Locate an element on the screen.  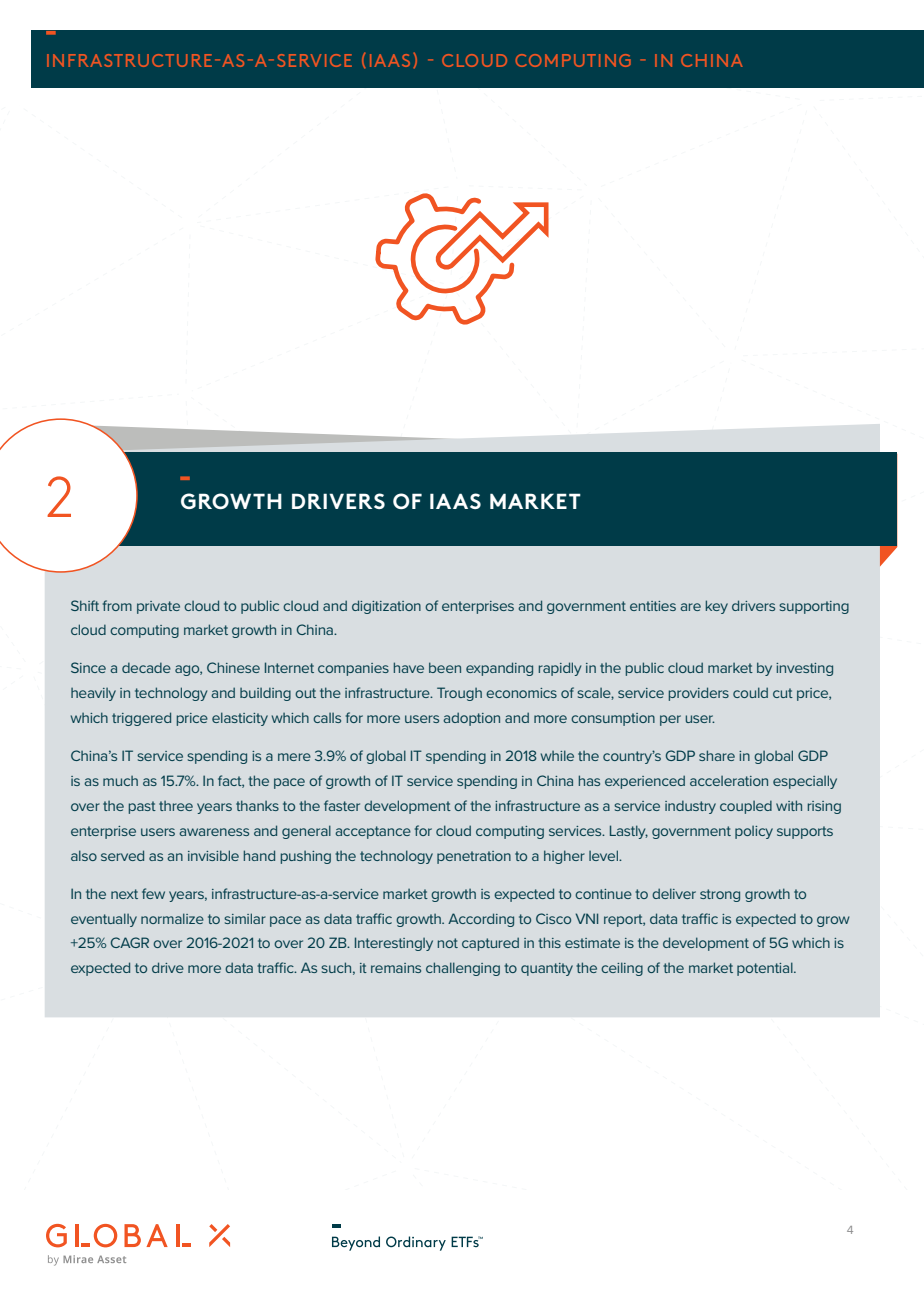
private is located at coordinates (158, 607).
